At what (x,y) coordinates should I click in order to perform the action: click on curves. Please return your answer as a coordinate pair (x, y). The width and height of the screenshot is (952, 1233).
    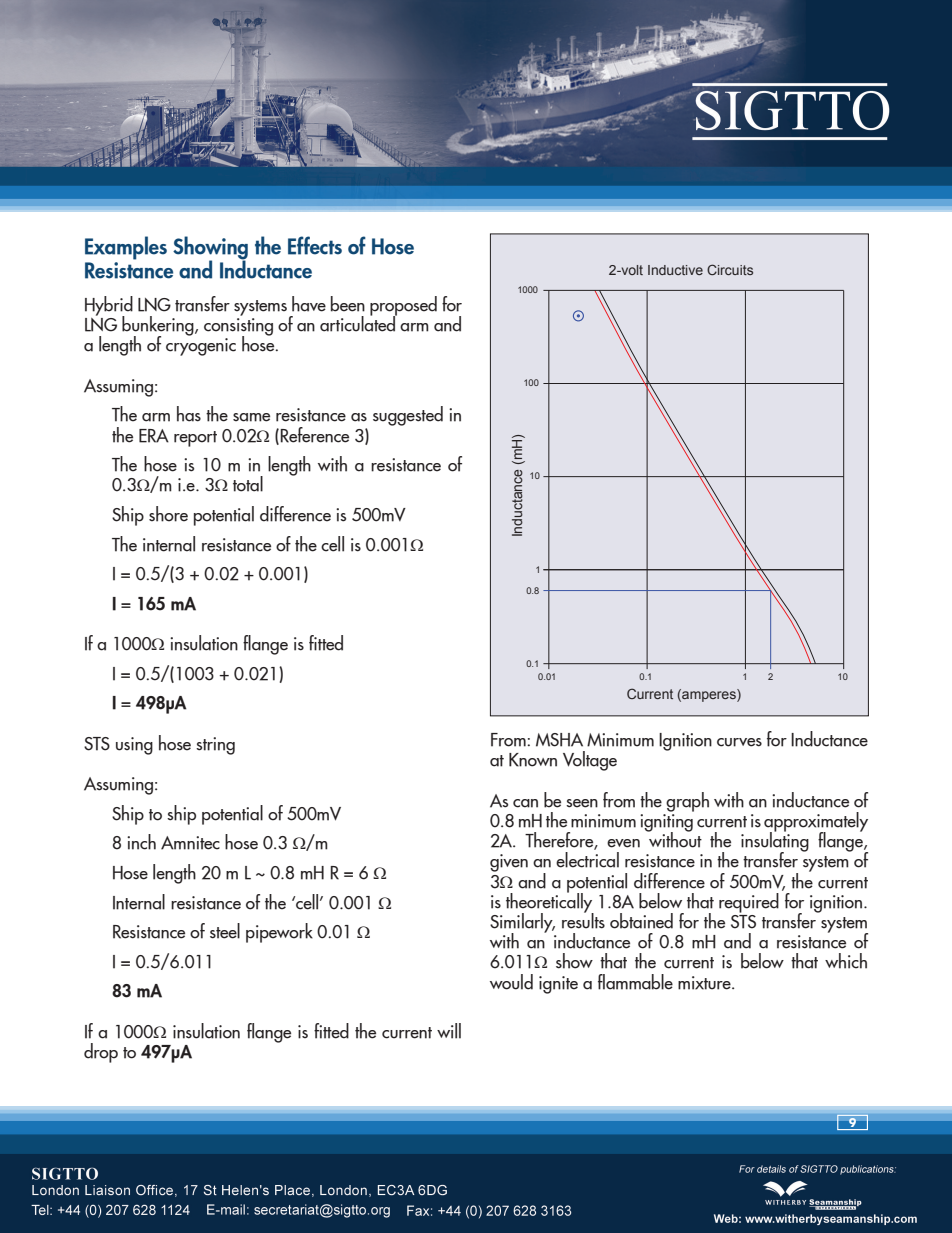
    Looking at the image, I should click on (739, 742).
